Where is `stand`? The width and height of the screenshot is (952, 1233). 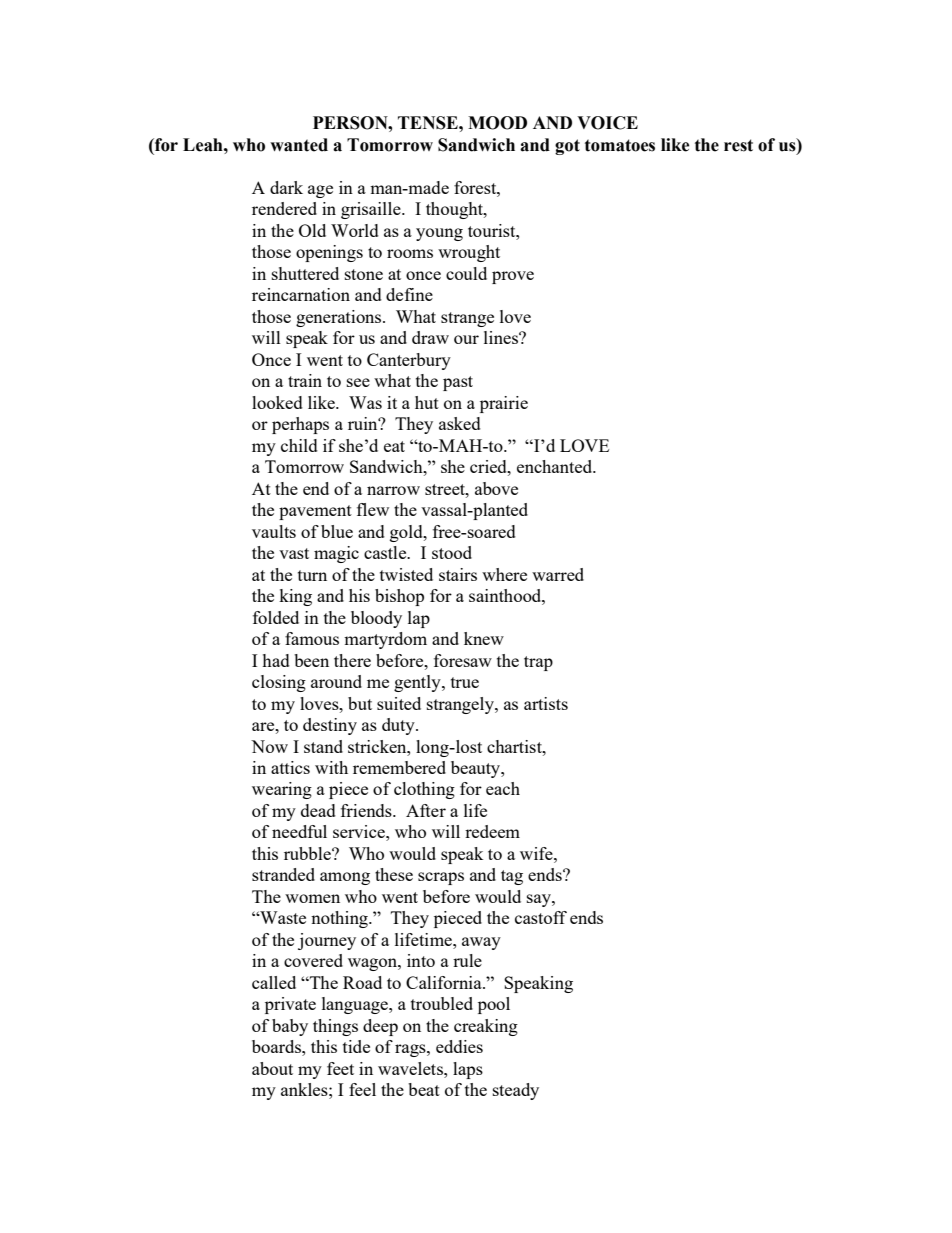 stand is located at coordinates (323, 746).
